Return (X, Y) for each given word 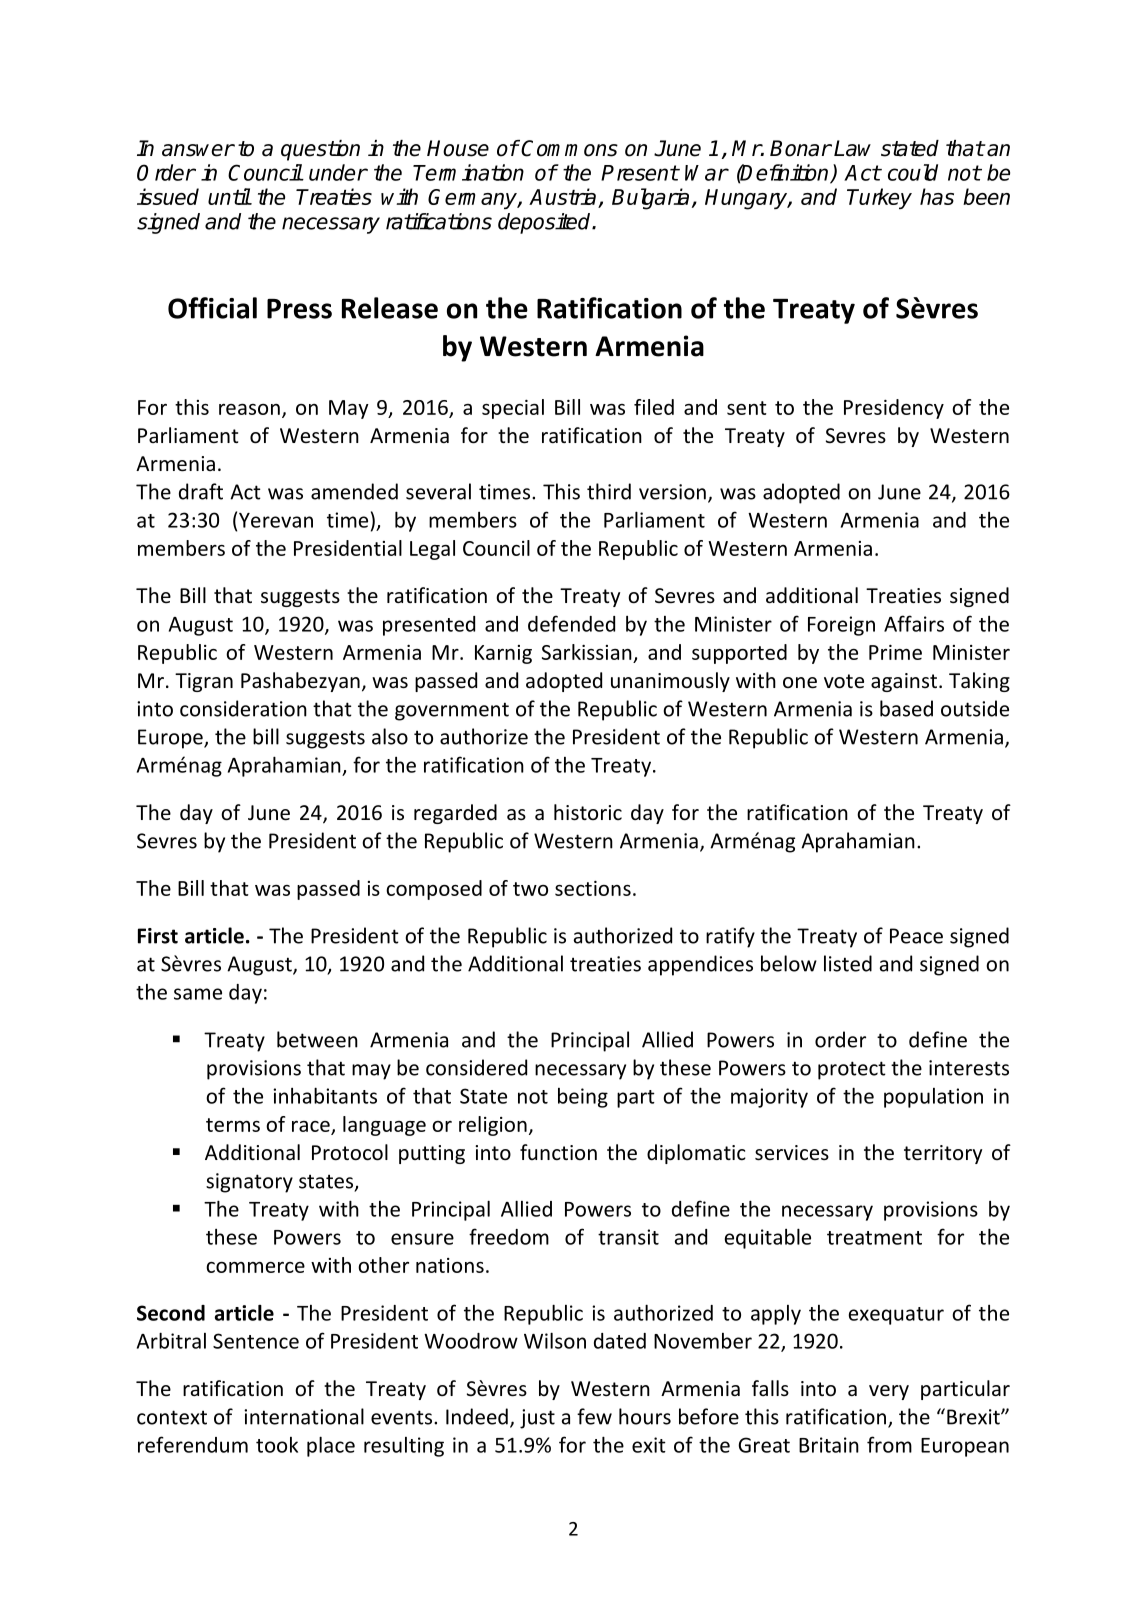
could (913, 172)
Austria (564, 198)
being (583, 1098)
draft (201, 491)
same (198, 994)
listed (848, 963)
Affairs (914, 623)
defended (571, 623)
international (304, 1416)
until (229, 196)
